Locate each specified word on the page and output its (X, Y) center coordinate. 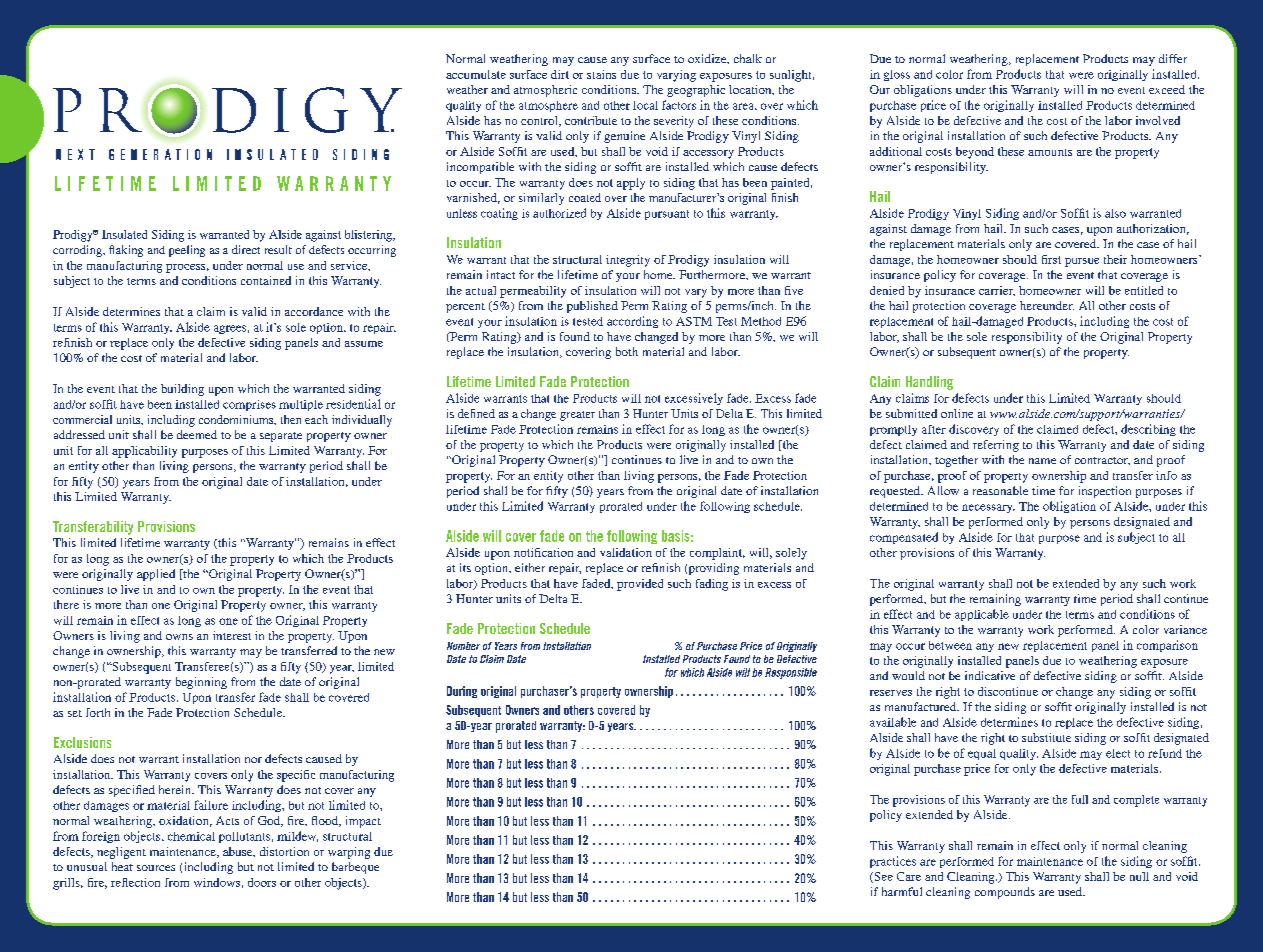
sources (156, 868)
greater (577, 416)
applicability (144, 452)
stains (601, 74)
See (882, 877)
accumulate (476, 74)
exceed (1167, 89)
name (1042, 461)
